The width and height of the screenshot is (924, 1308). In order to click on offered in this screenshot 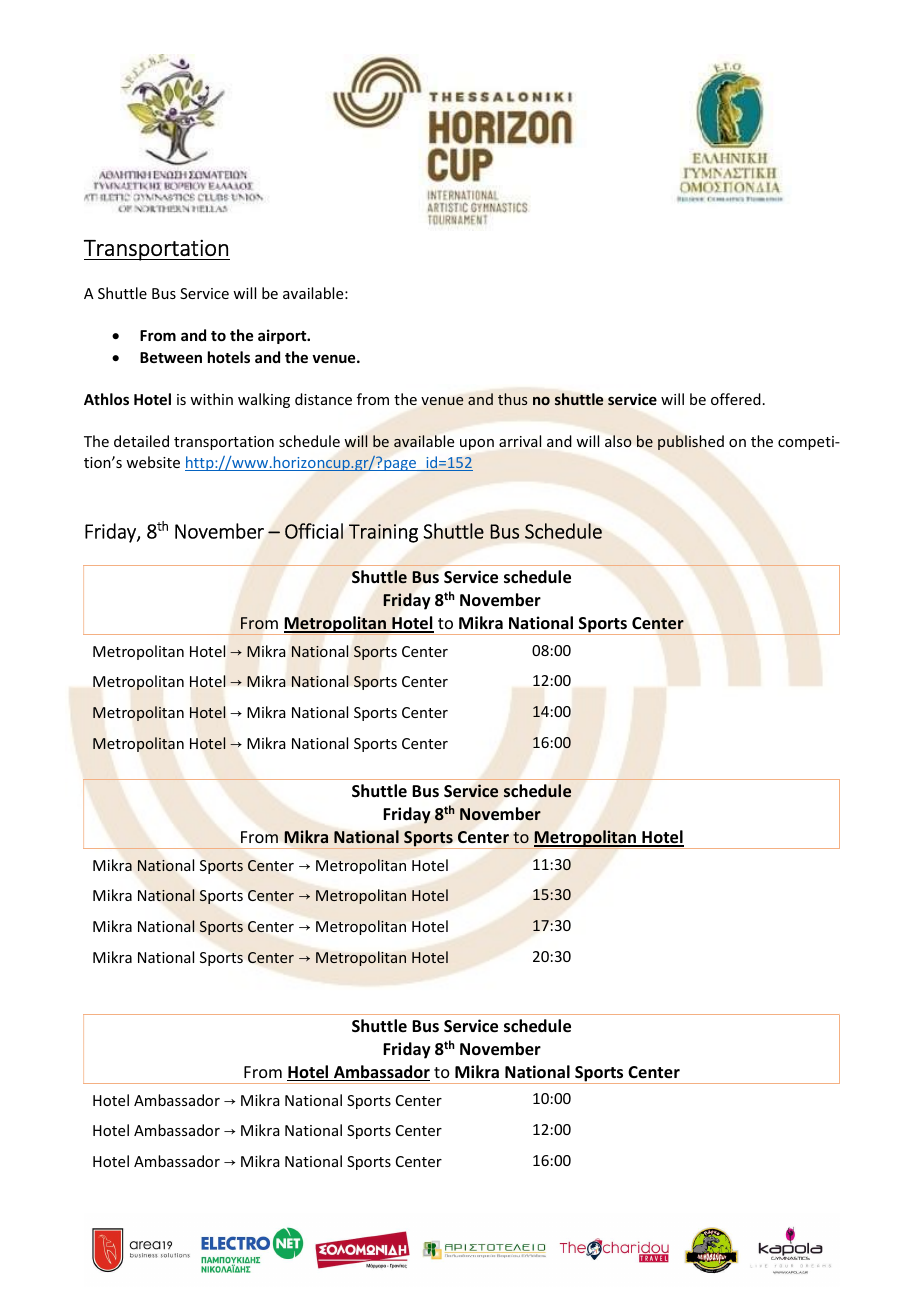, I will do `click(736, 399)`.
